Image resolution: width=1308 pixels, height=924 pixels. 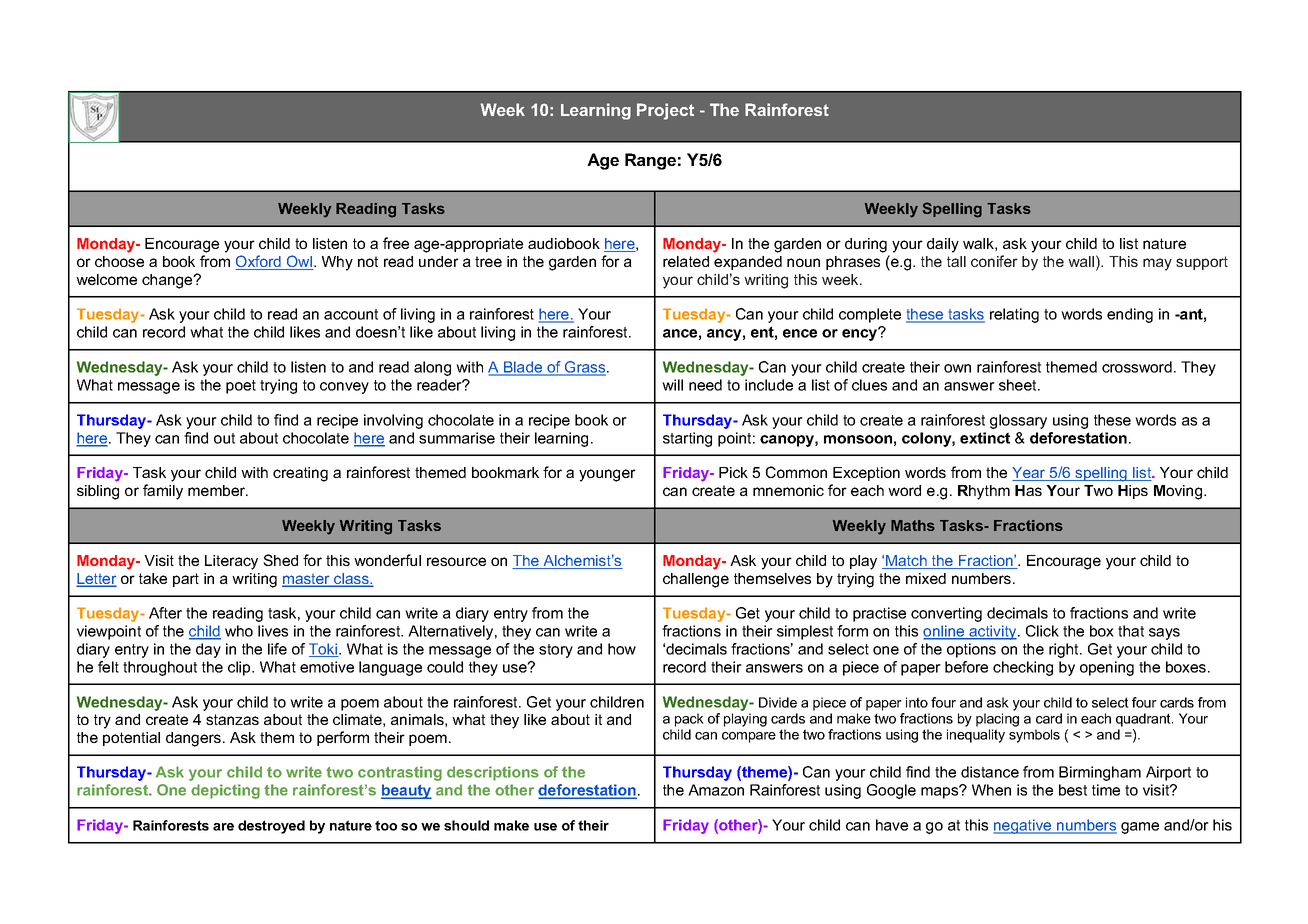 What do you see at coordinates (1042, 631) in the screenshot?
I see `Click` at bounding box center [1042, 631].
